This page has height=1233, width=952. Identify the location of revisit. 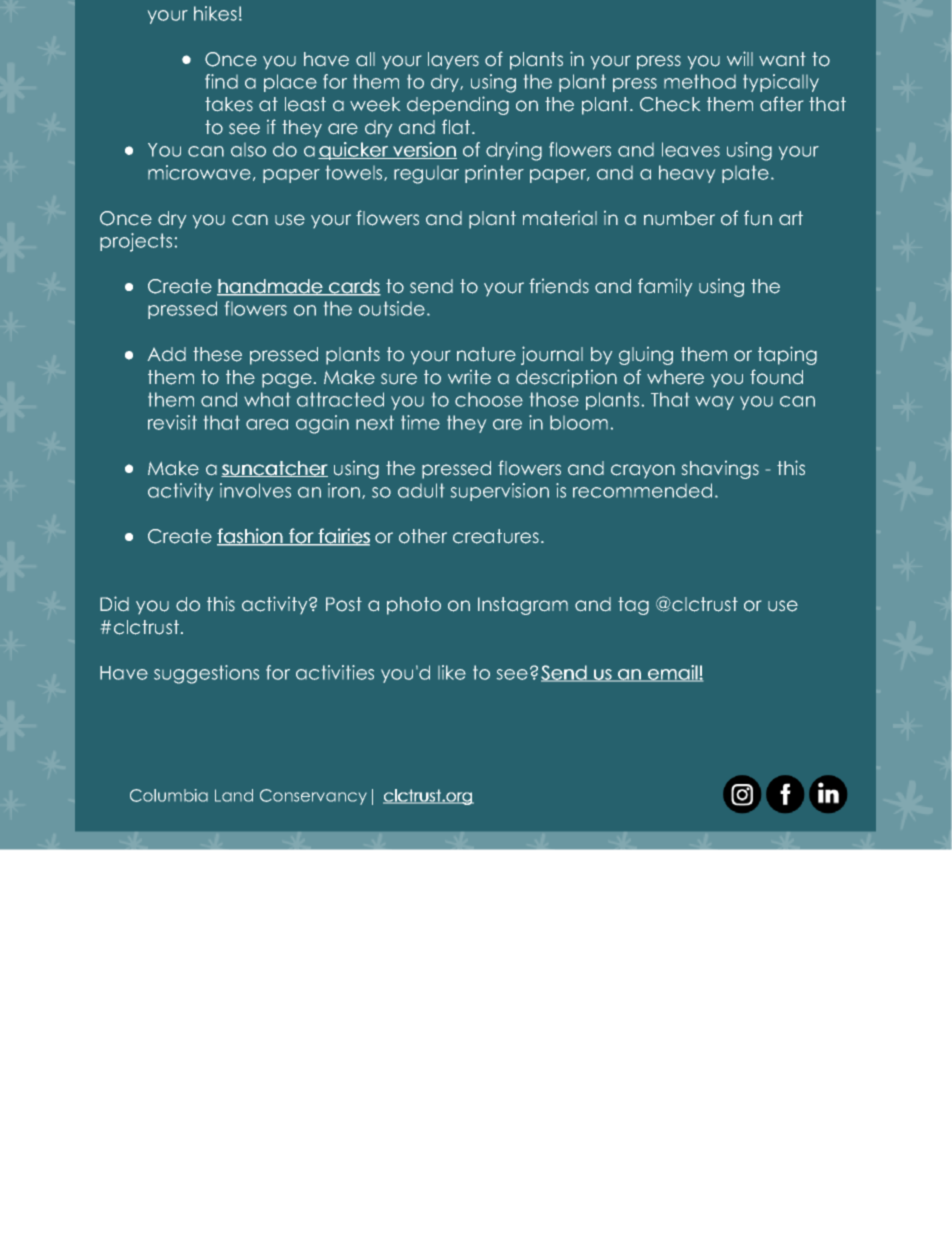
(172, 422).
